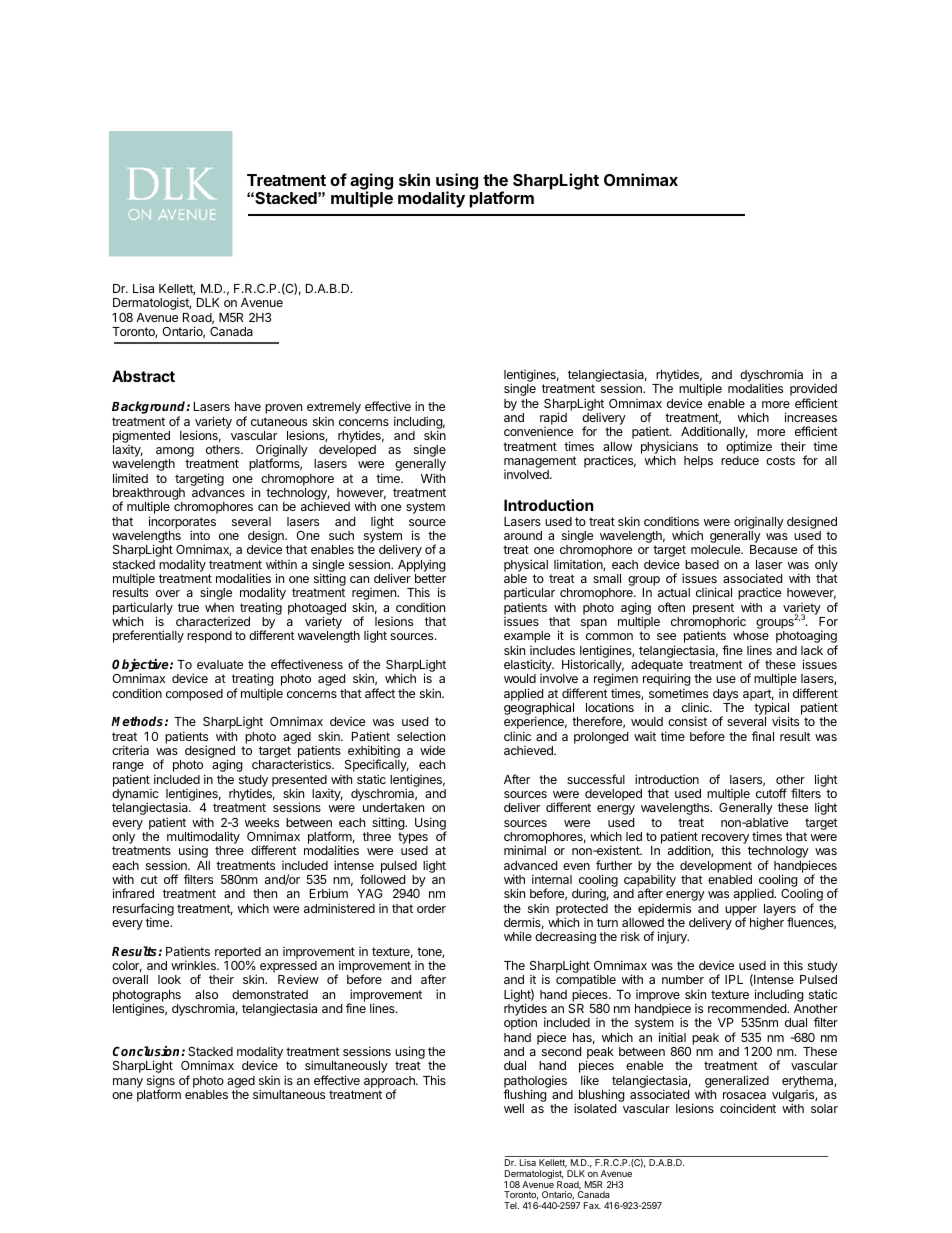 The height and width of the image is (1233, 952). Describe the element at coordinates (592, 1205) in the image. I see `Fax` at that location.
